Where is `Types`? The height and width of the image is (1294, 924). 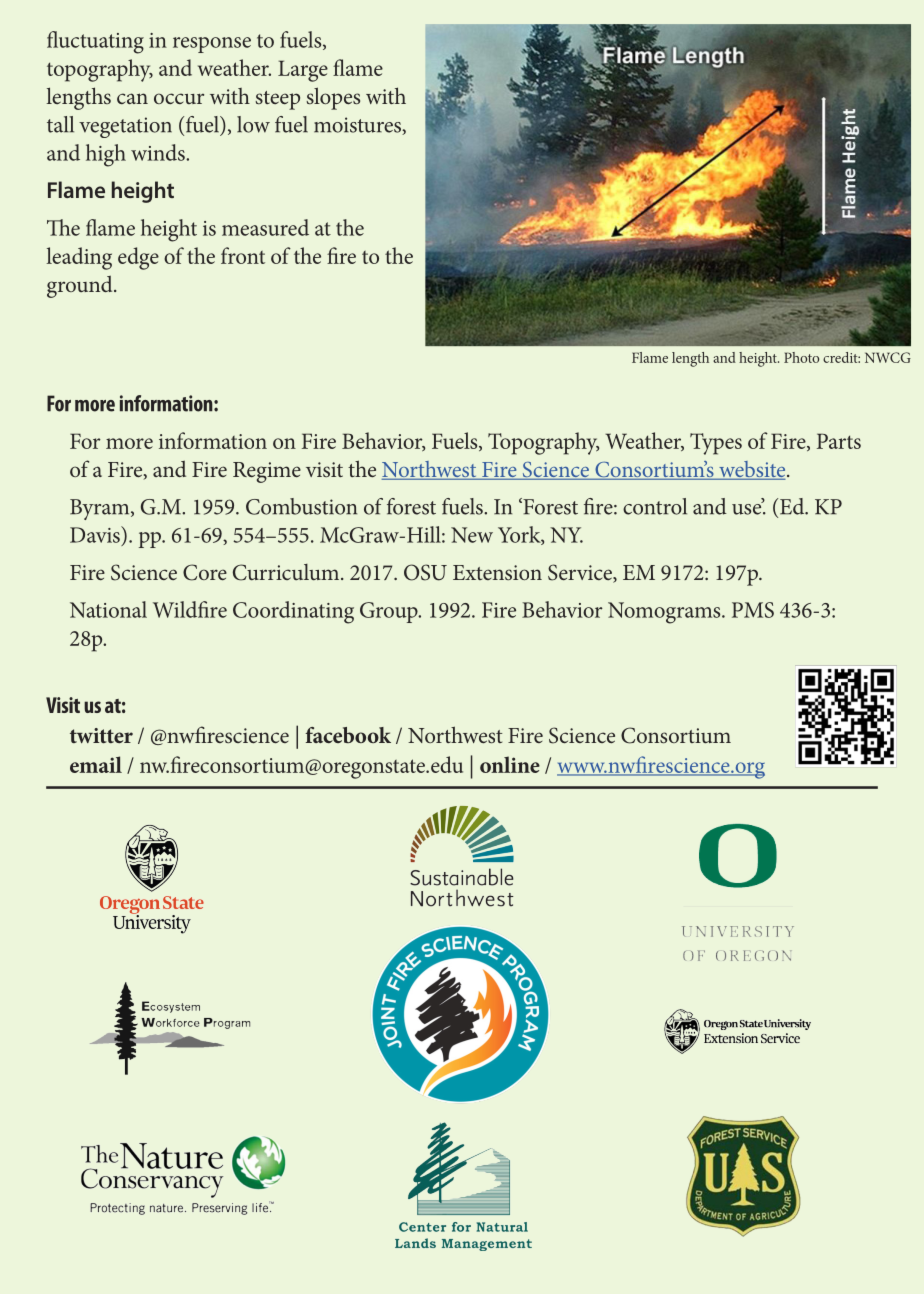
Types is located at coordinates (716, 444).
